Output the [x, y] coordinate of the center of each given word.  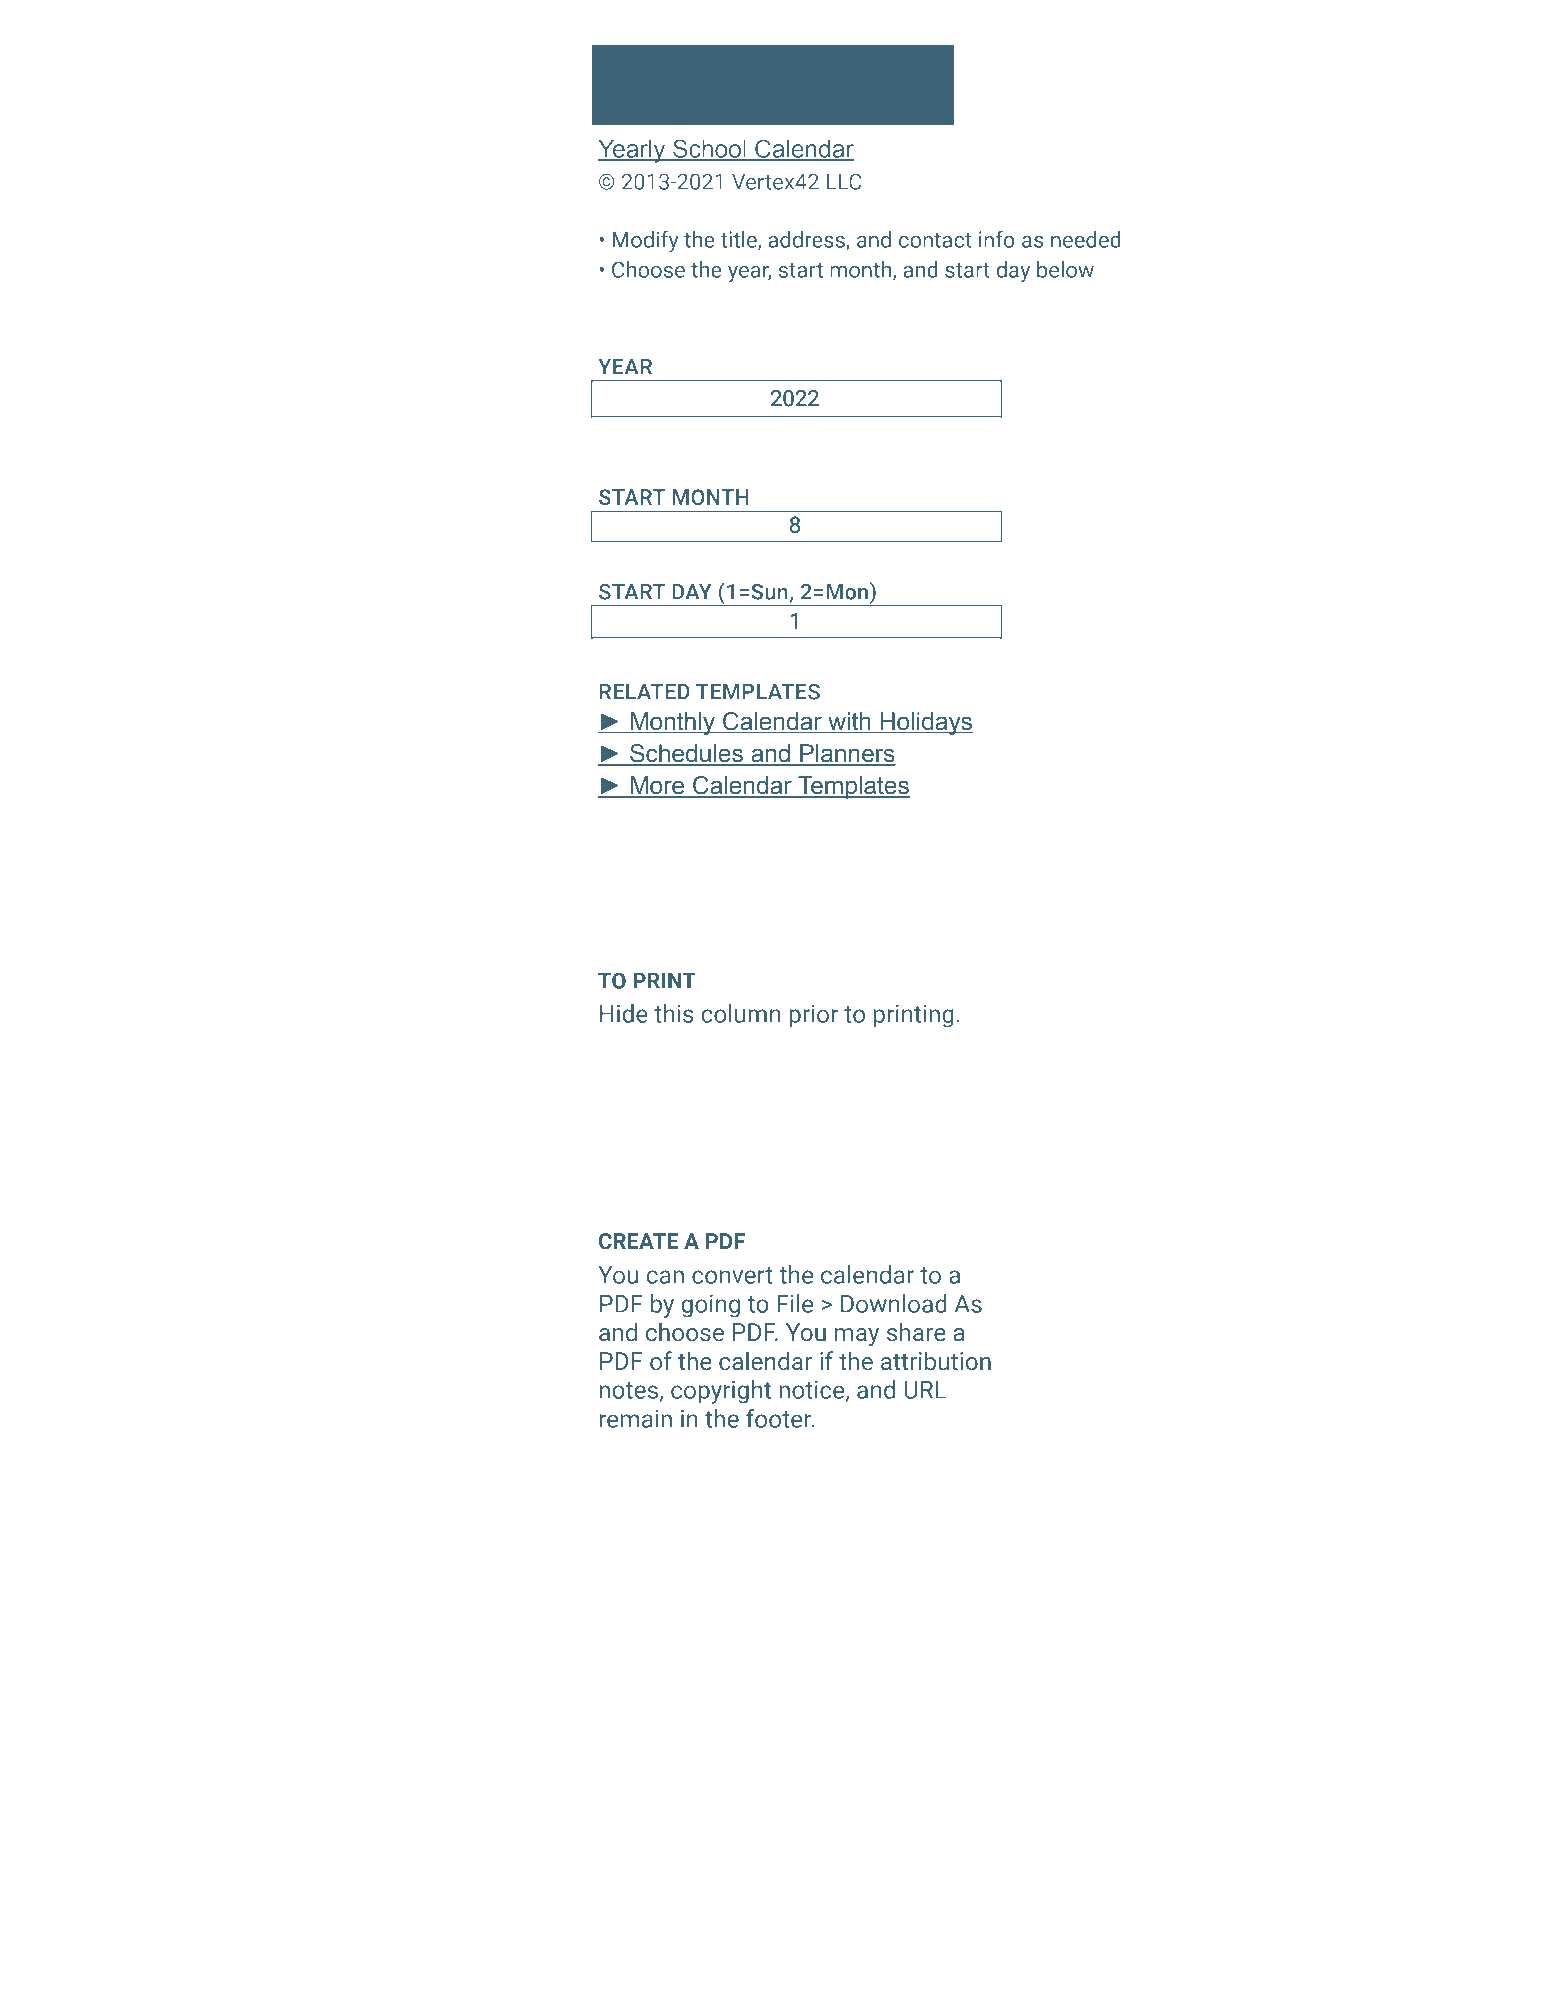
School [709, 149]
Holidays [926, 724]
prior [813, 1016]
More [658, 786]
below [1065, 269]
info [997, 239]
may [857, 1337]
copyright [721, 1392]
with [849, 722]
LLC [844, 181]
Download [894, 1303]
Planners [847, 754]
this [673, 1013]
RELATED [644, 691]
